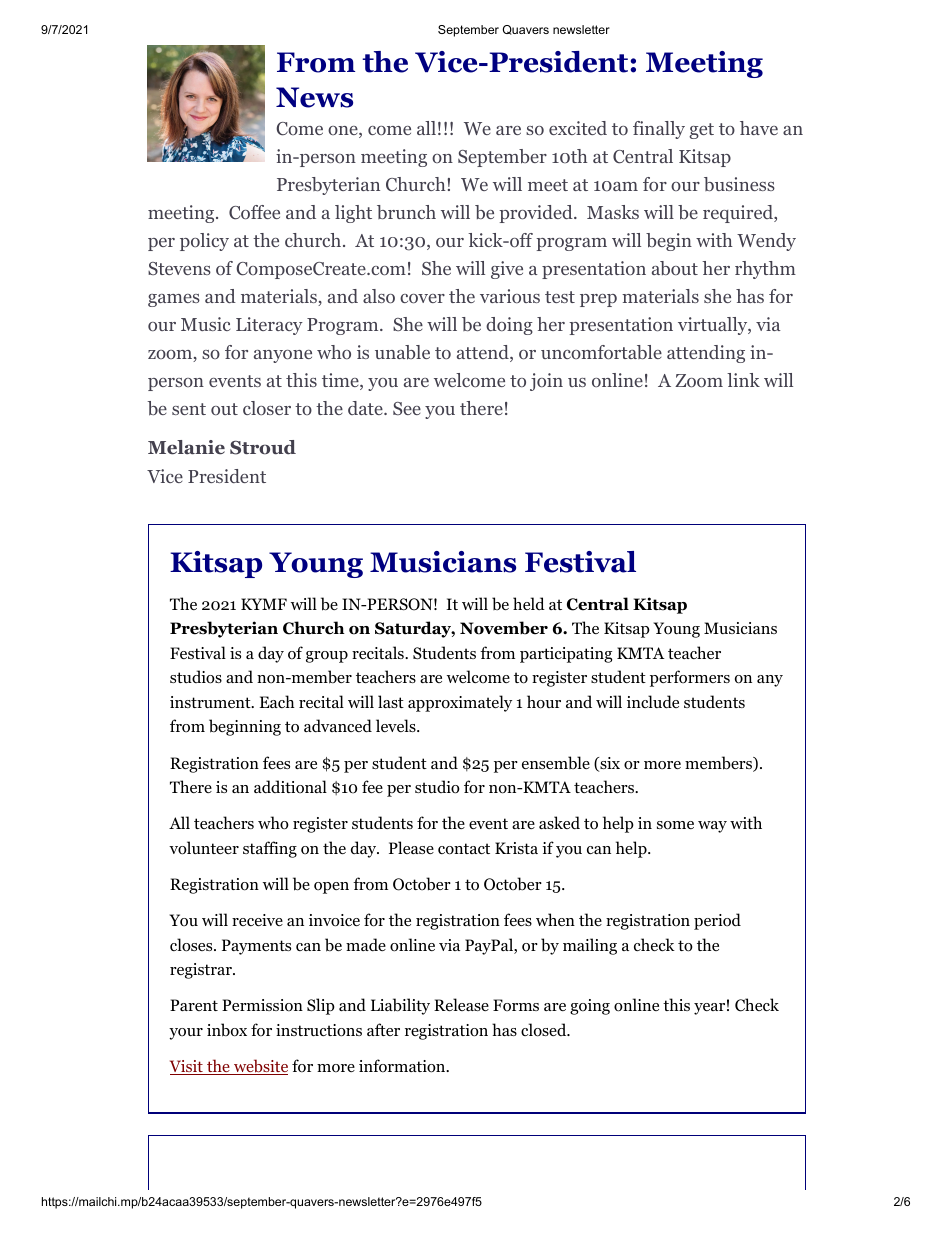 The image size is (952, 1233). I want to click on get, so click(701, 131).
